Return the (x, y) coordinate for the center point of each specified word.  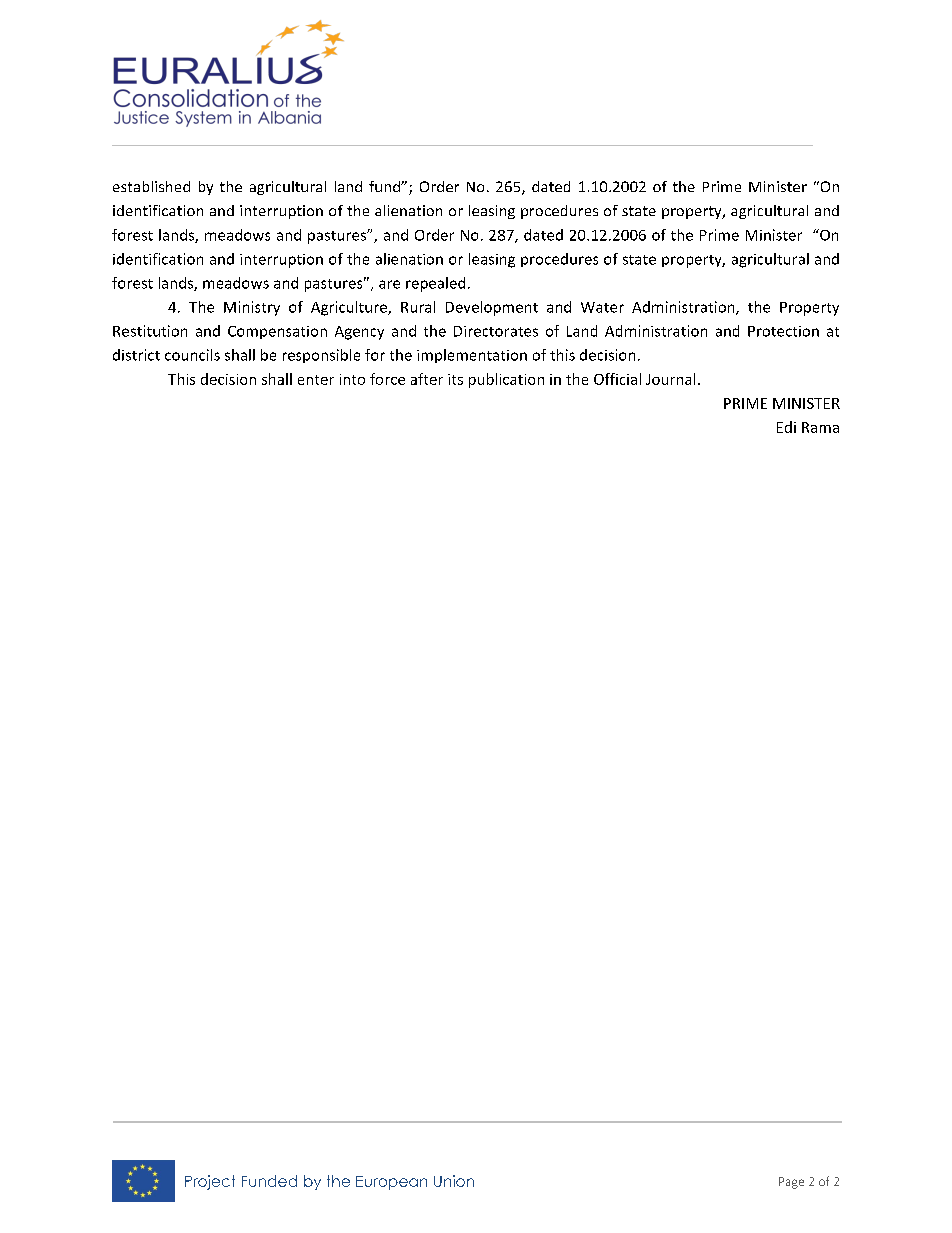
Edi (786, 427)
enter (316, 380)
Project (210, 1182)
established (151, 186)
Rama (820, 427)
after (427, 379)
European (391, 1183)
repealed (435, 284)
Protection (783, 331)
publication (506, 380)
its (455, 379)
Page (791, 1183)
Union (454, 1181)
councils (192, 355)
